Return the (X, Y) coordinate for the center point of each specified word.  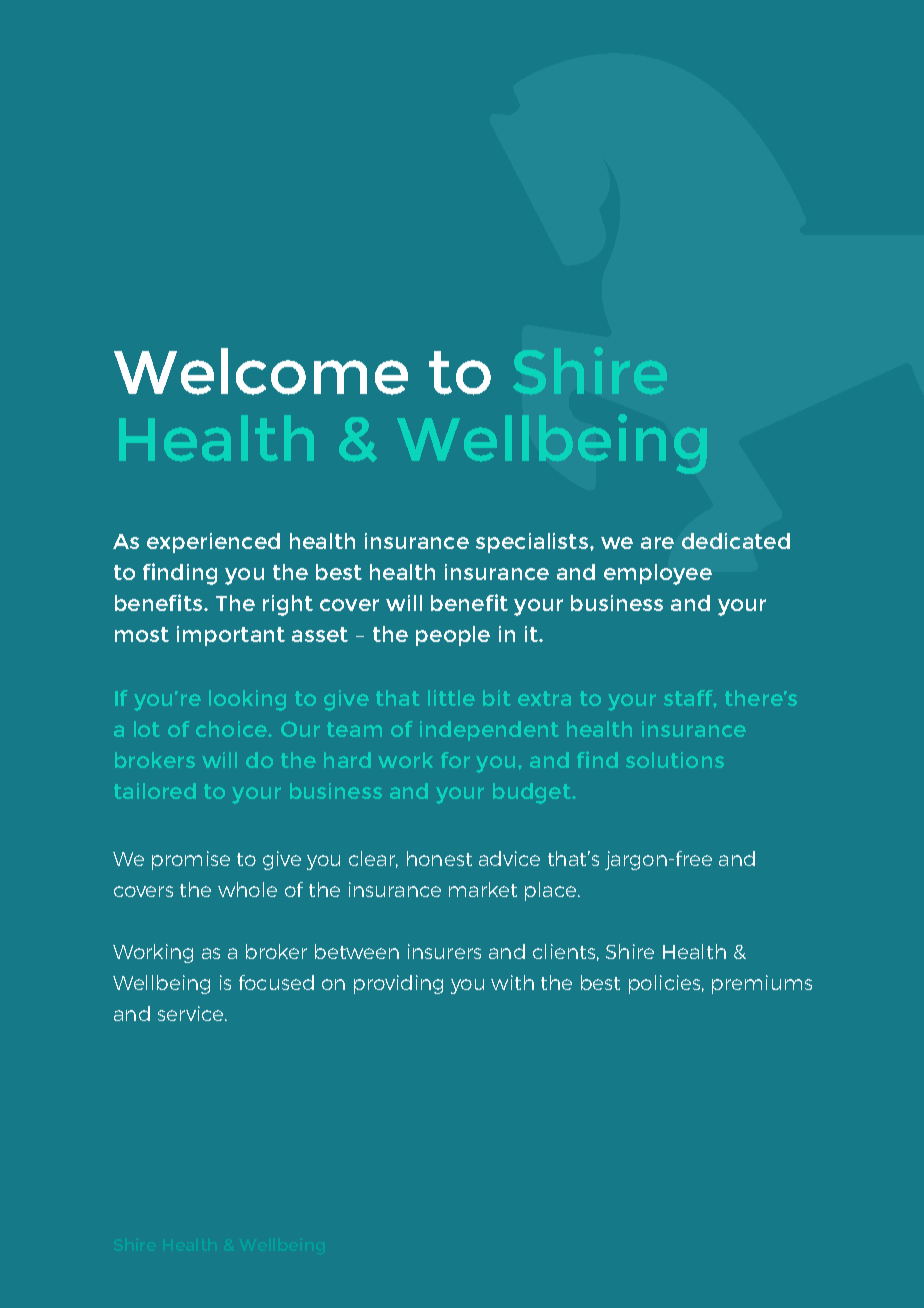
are (657, 543)
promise (191, 860)
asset (320, 634)
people (453, 636)
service (192, 1013)
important (231, 636)
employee (658, 574)
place (552, 891)
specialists (532, 543)
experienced (213, 543)
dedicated (736, 541)
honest (439, 858)
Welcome (261, 371)
